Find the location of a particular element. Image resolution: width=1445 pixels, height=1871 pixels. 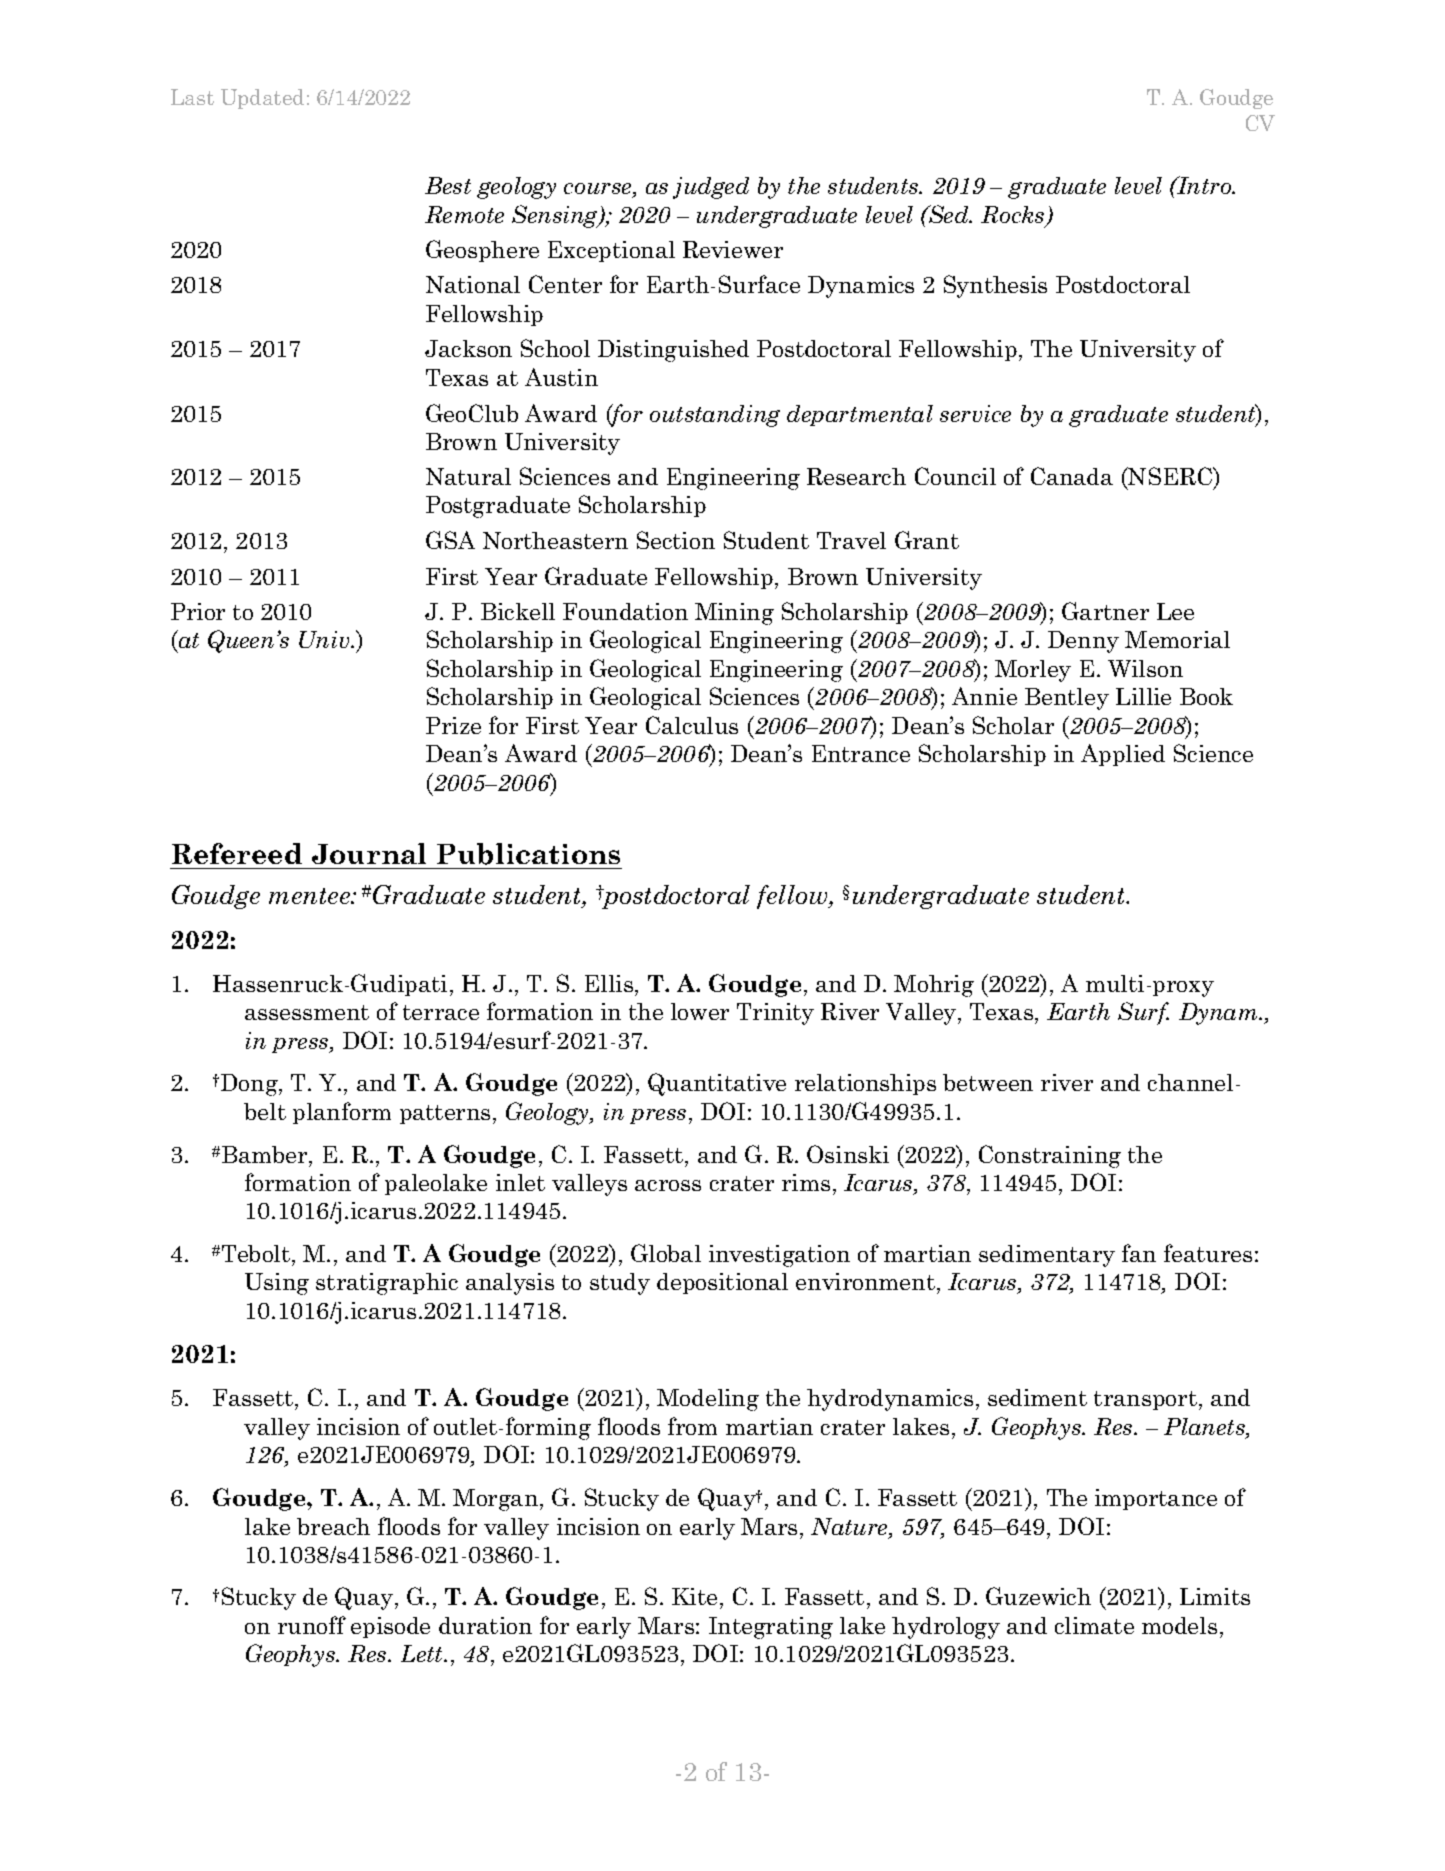

models is located at coordinates (1179, 1625).
